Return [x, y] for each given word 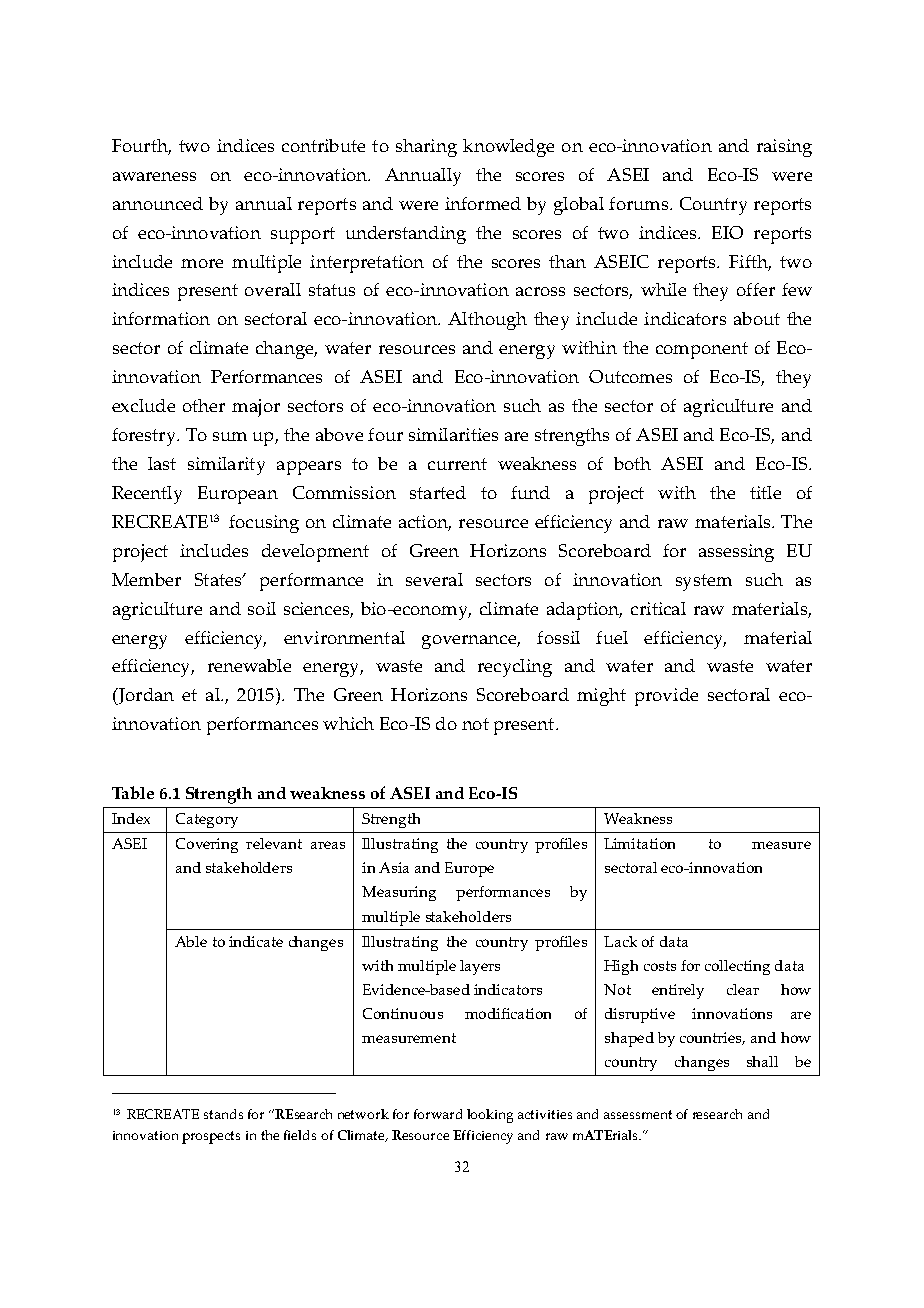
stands [223, 1114]
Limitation [639, 843]
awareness [154, 176]
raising [784, 148]
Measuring [399, 893]
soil [262, 608]
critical [658, 608]
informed [483, 203]
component [702, 350]
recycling [515, 668]
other [204, 405]
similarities [453, 434]
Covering [207, 845]
